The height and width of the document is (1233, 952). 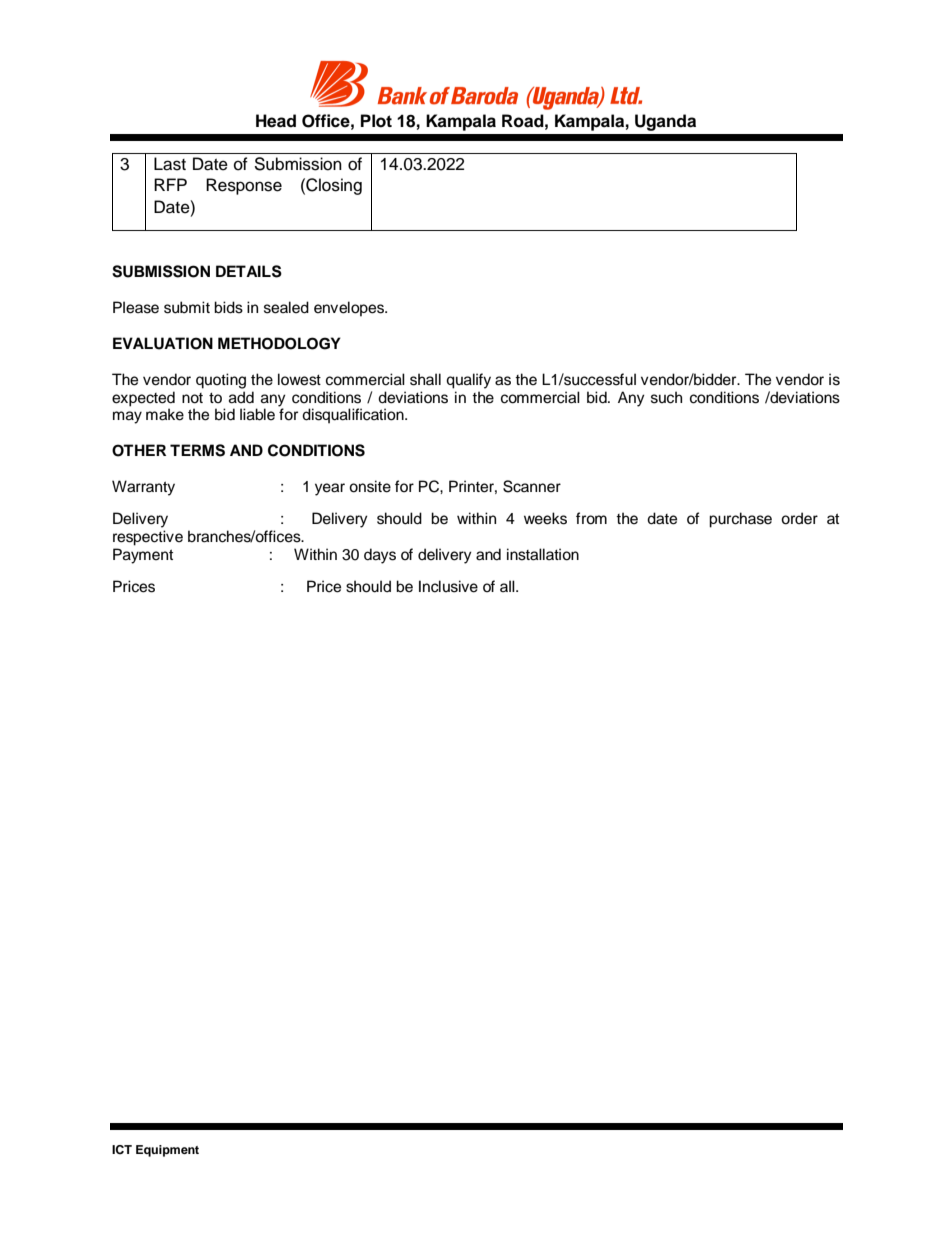 What do you see at coordinates (376, 121) in the document?
I see `Plot` at bounding box center [376, 121].
